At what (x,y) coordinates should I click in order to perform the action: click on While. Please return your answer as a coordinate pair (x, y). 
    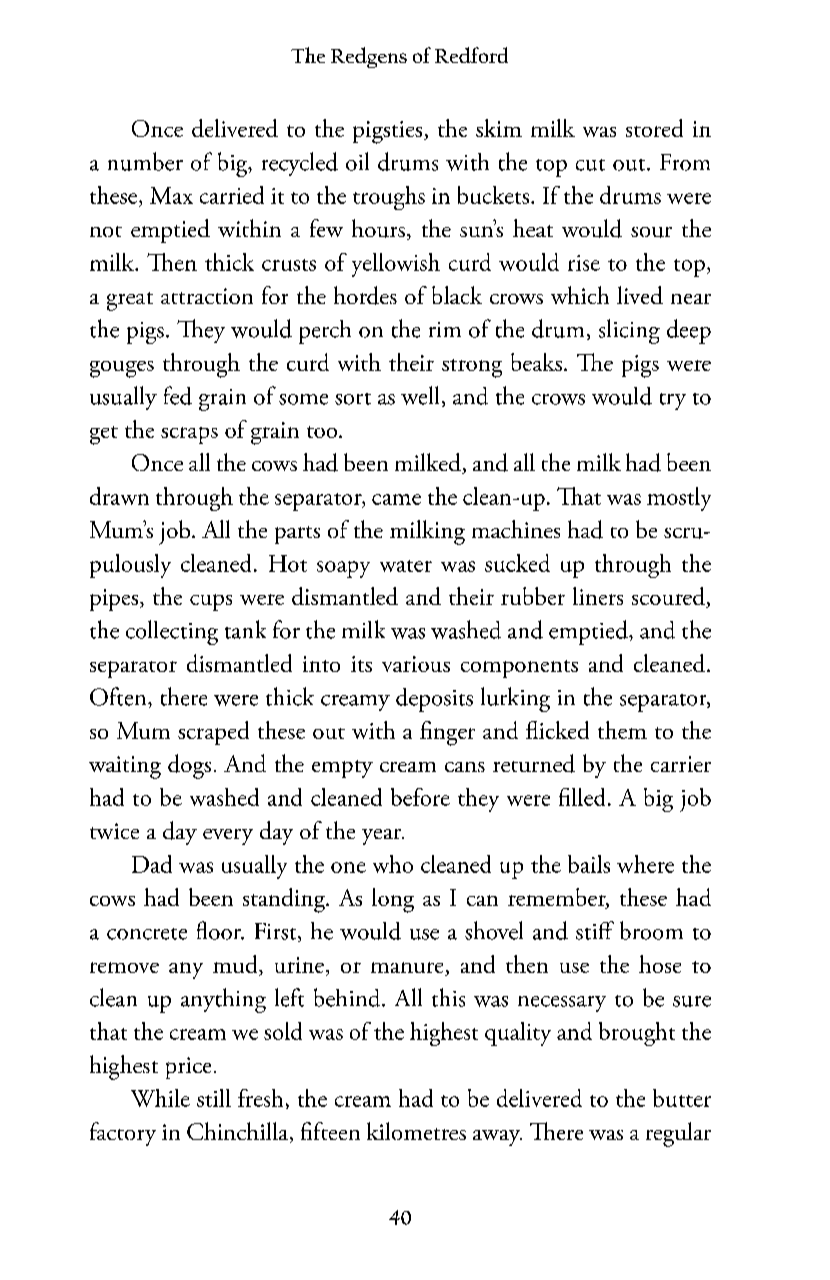
    Looking at the image, I should click on (160, 1098).
